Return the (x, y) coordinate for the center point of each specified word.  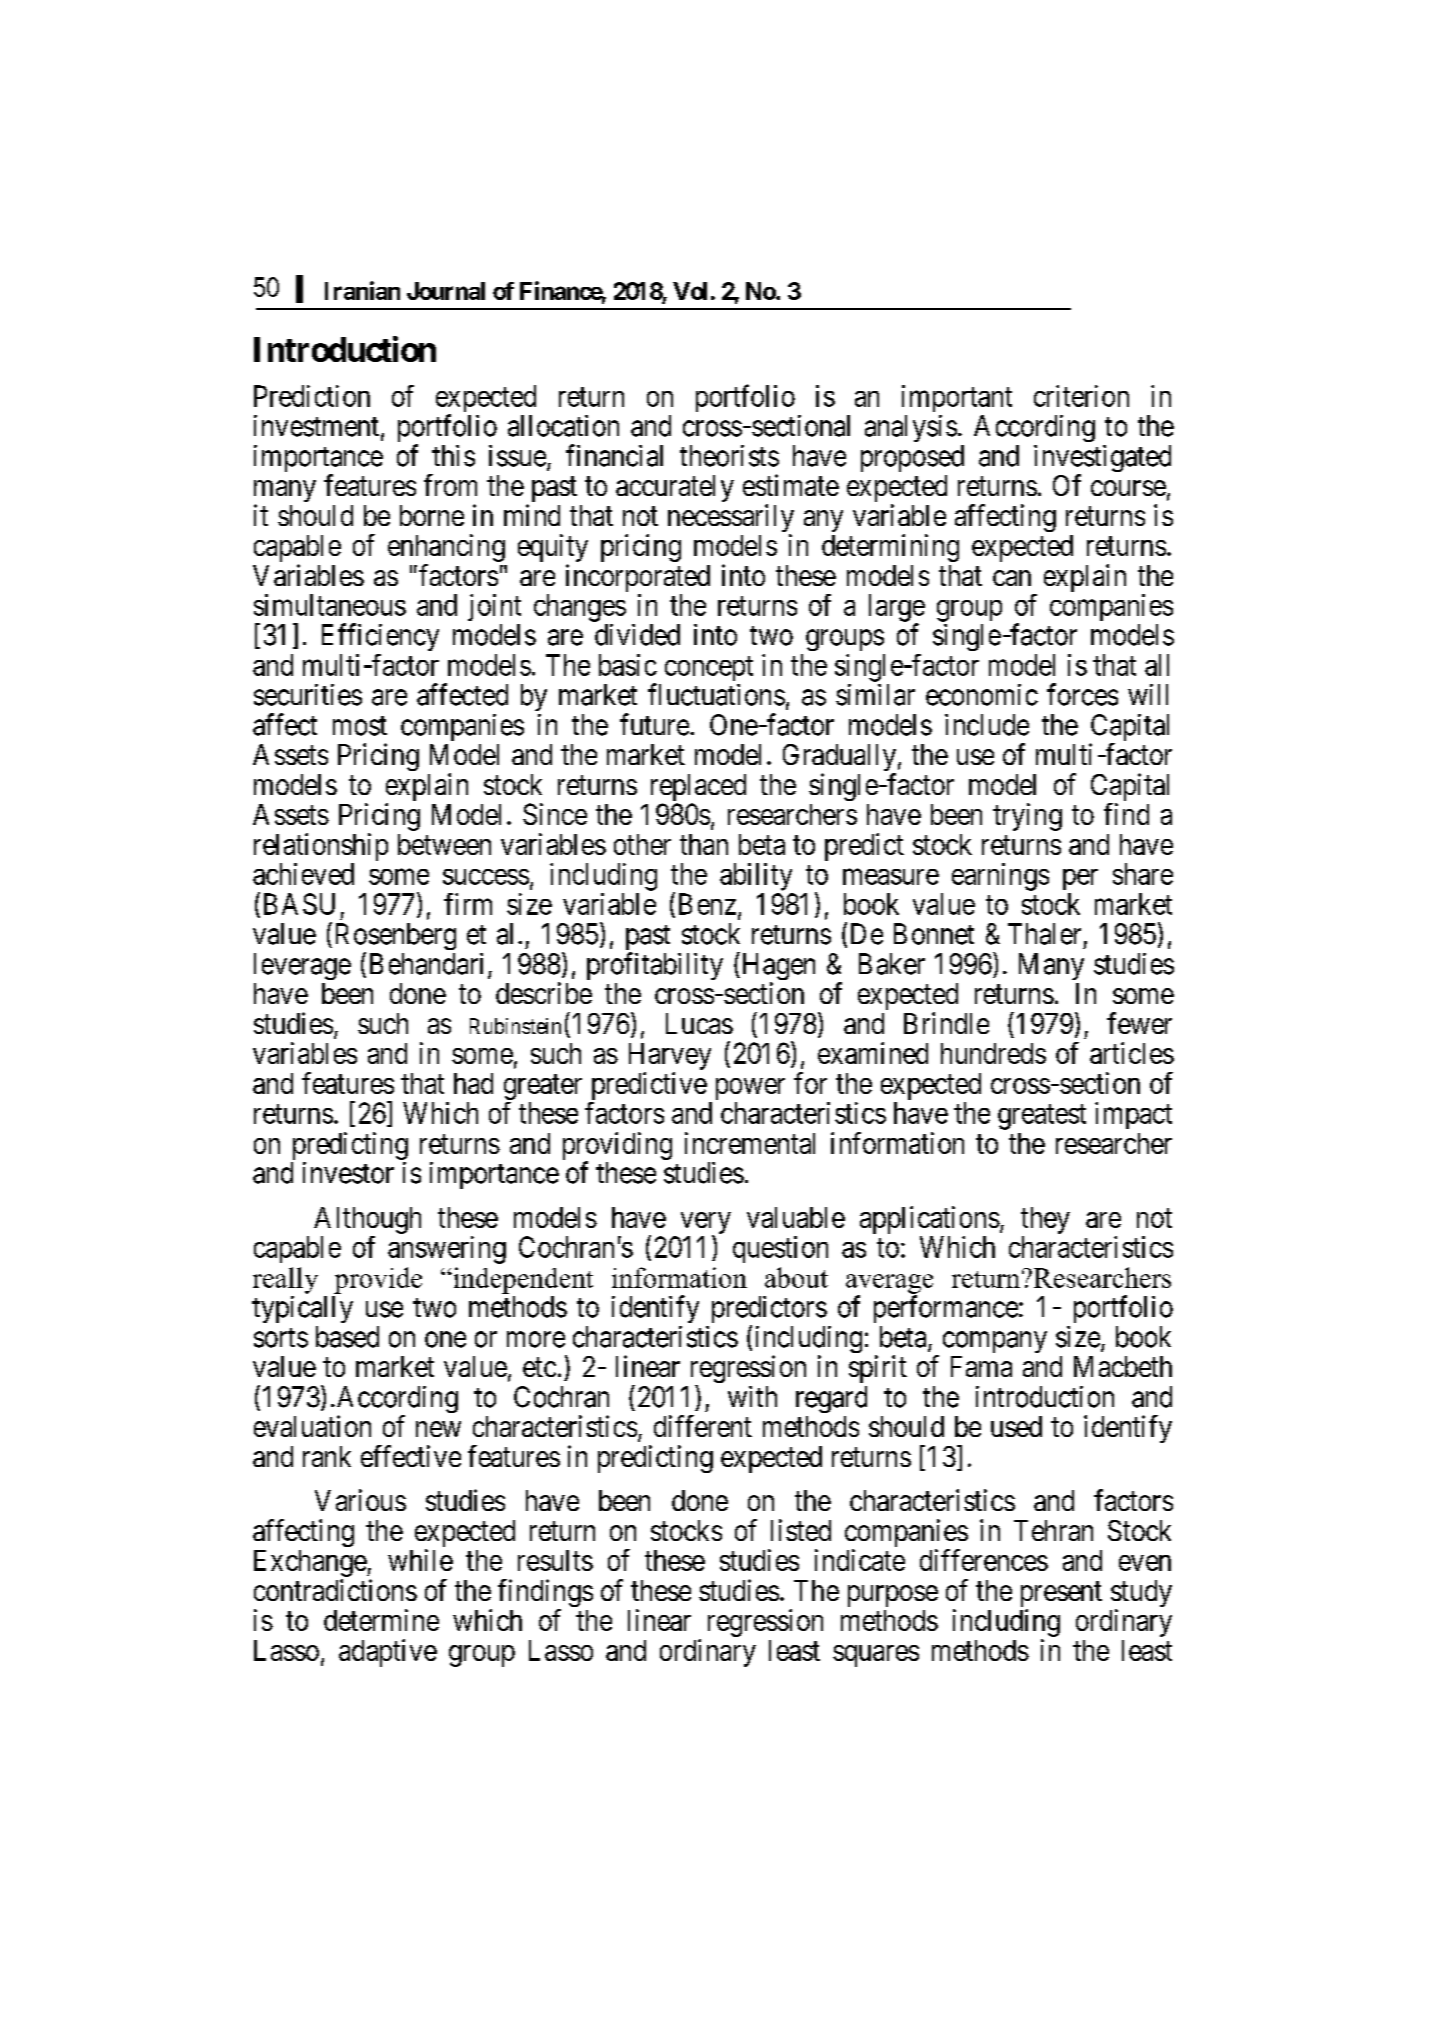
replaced (698, 789)
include (987, 725)
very (706, 1224)
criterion (1081, 396)
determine (381, 1620)
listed (801, 1530)
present (1061, 1596)
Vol (690, 291)
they (1045, 1222)
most (360, 726)
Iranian (362, 290)
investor (348, 1173)
